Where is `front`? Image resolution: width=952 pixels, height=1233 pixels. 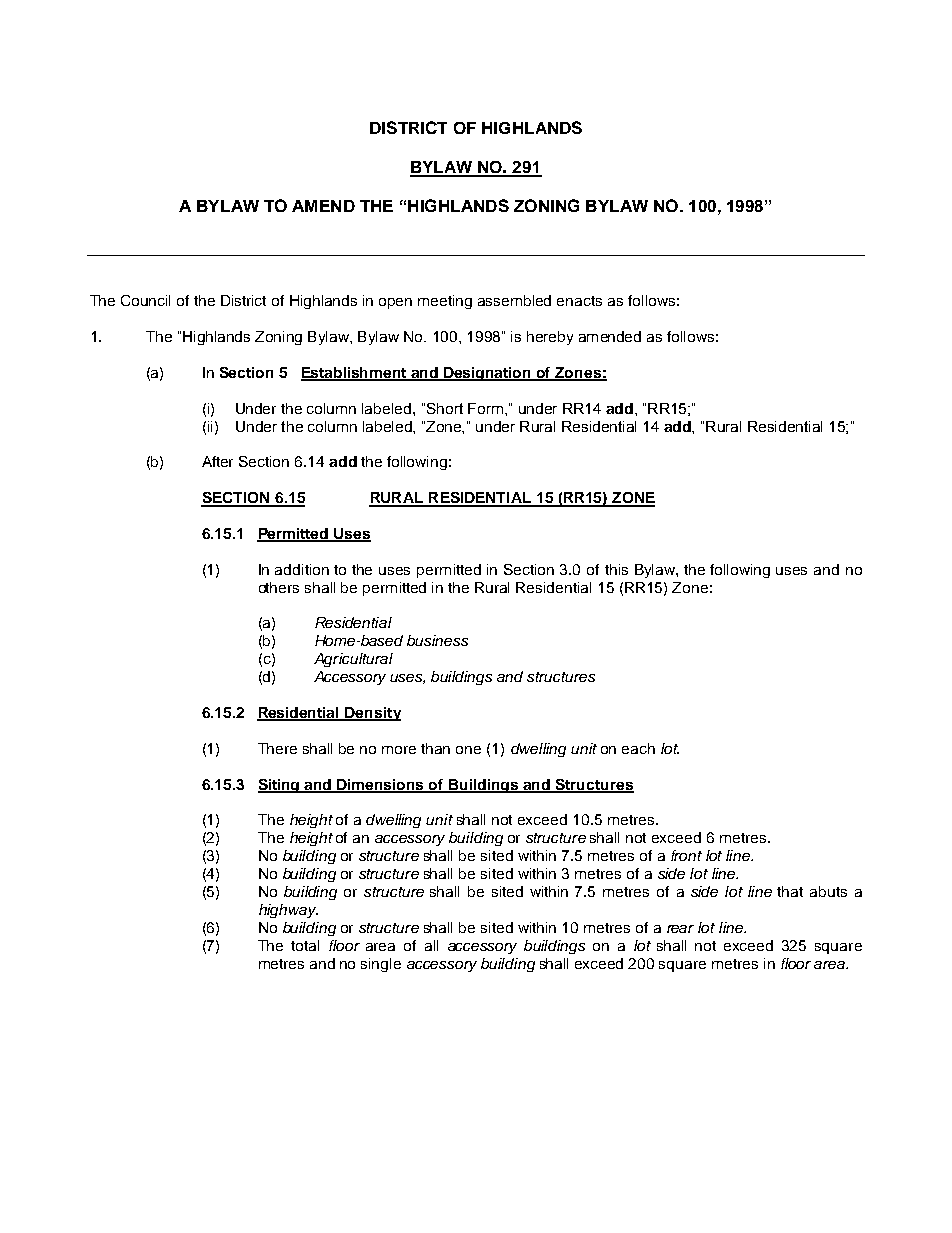
front is located at coordinates (686, 855).
